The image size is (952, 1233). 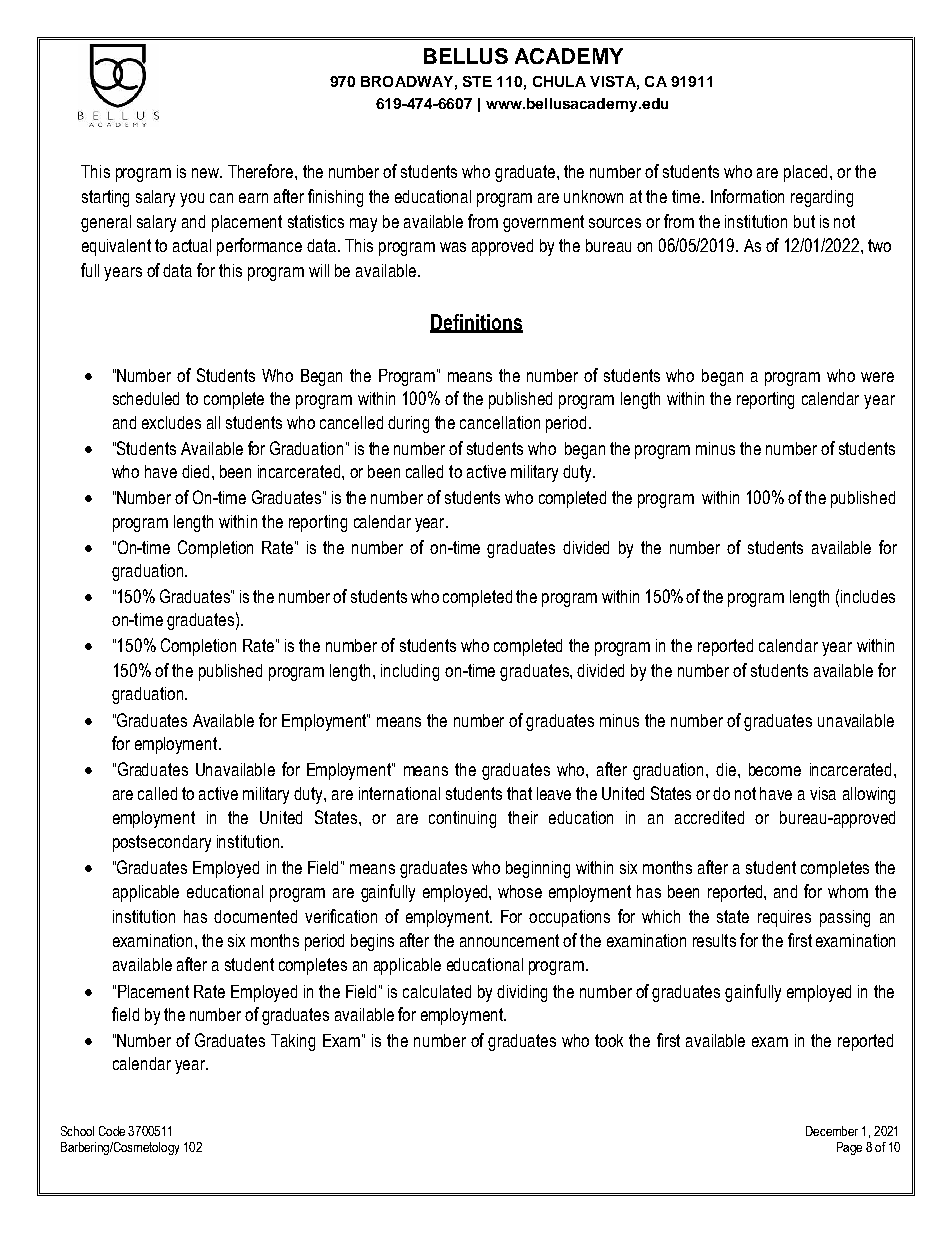 What do you see at coordinates (775, 769) in the screenshot?
I see `become` at bounding box center [775, 769].
